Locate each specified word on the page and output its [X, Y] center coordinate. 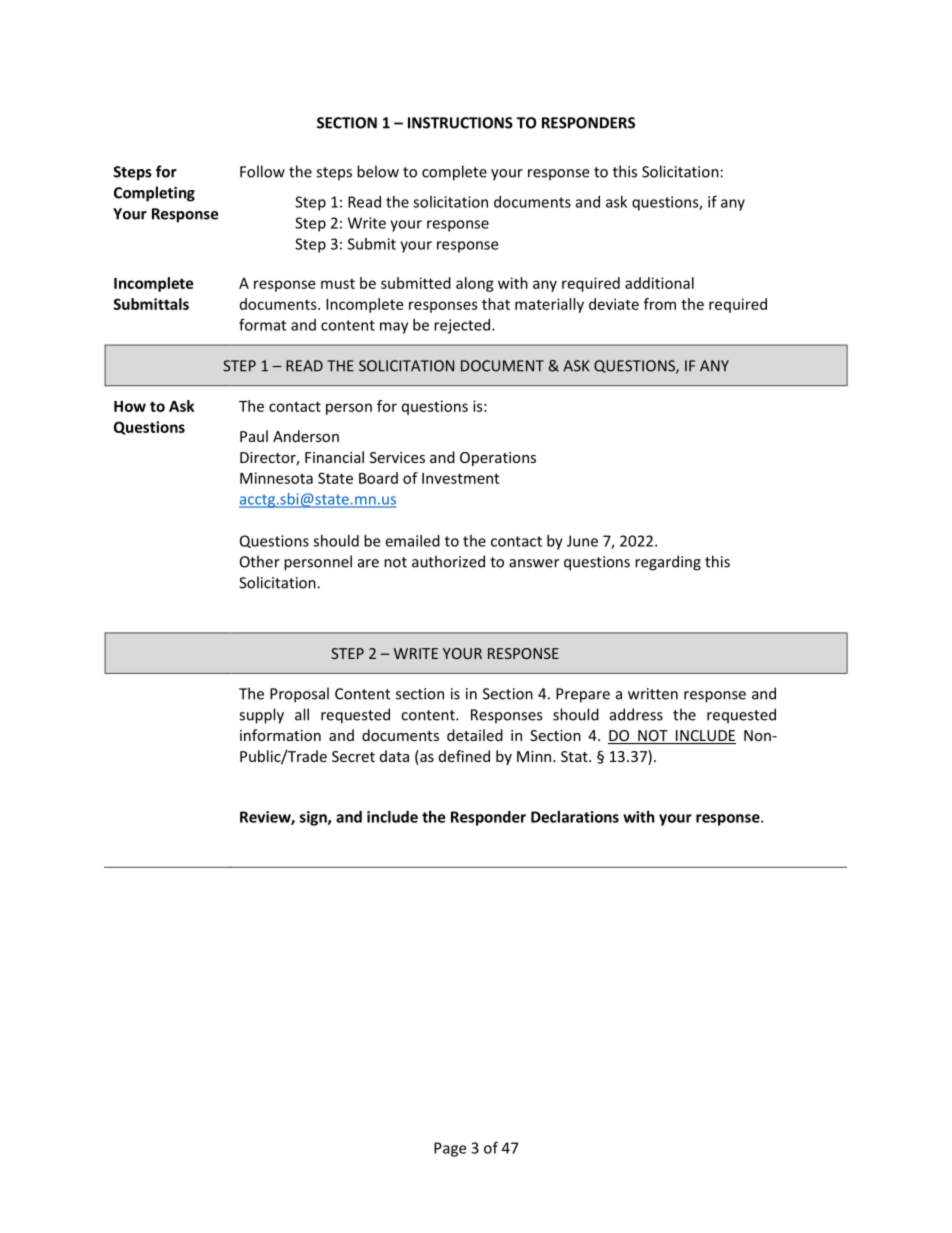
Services [397, 457]
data [394, 756]
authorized [448, 561]
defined [464, 756]
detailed [475, 735]
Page [450, 1149]
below [378, 171]
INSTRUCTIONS [460, 123]
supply [261, 716]
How [130, 406]
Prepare [583, 695]
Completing [154, 194]
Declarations [575, 817]
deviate [614, 304]
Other [260, 561]
